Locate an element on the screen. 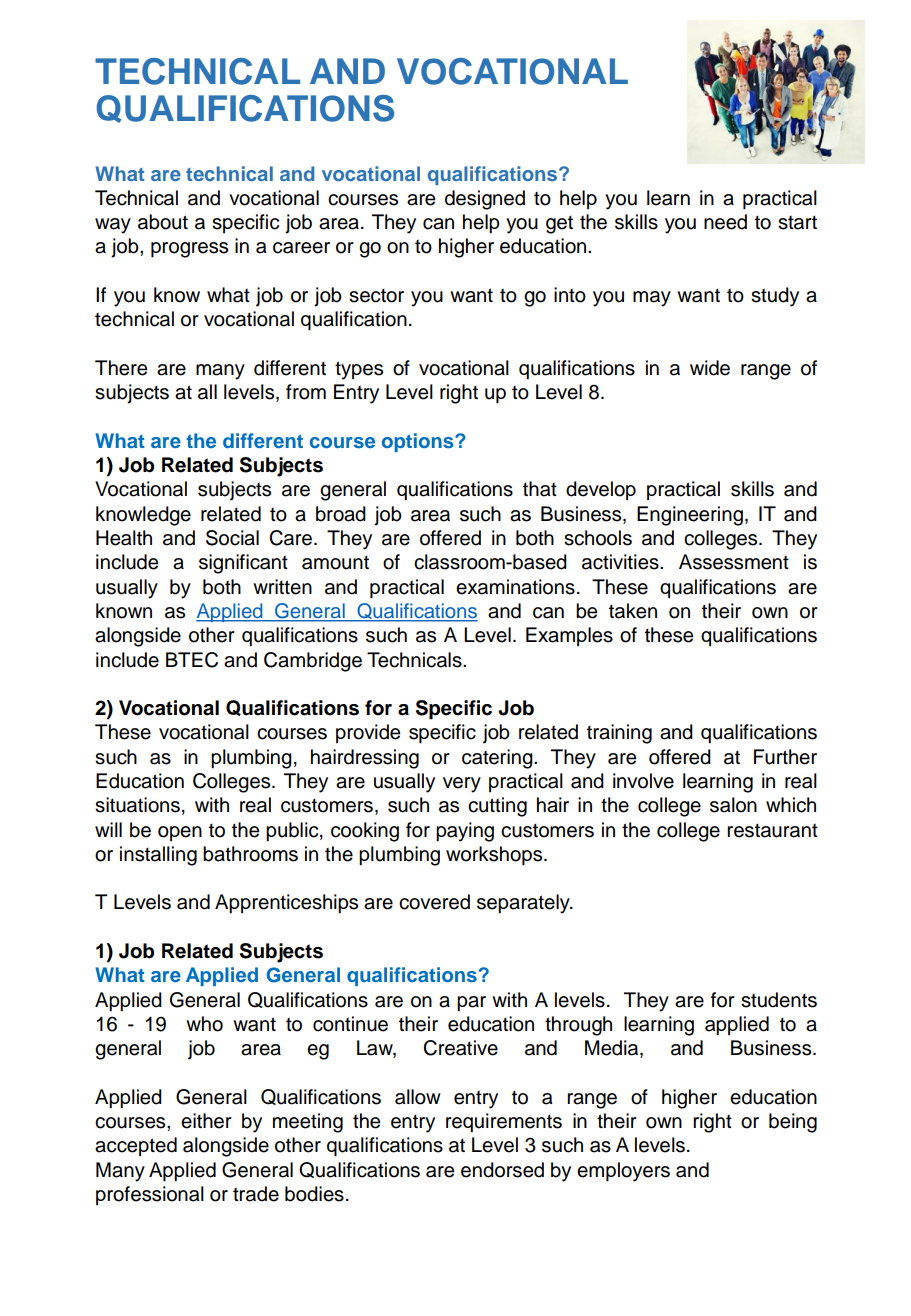  catering is located at coordinates (498, 759).
